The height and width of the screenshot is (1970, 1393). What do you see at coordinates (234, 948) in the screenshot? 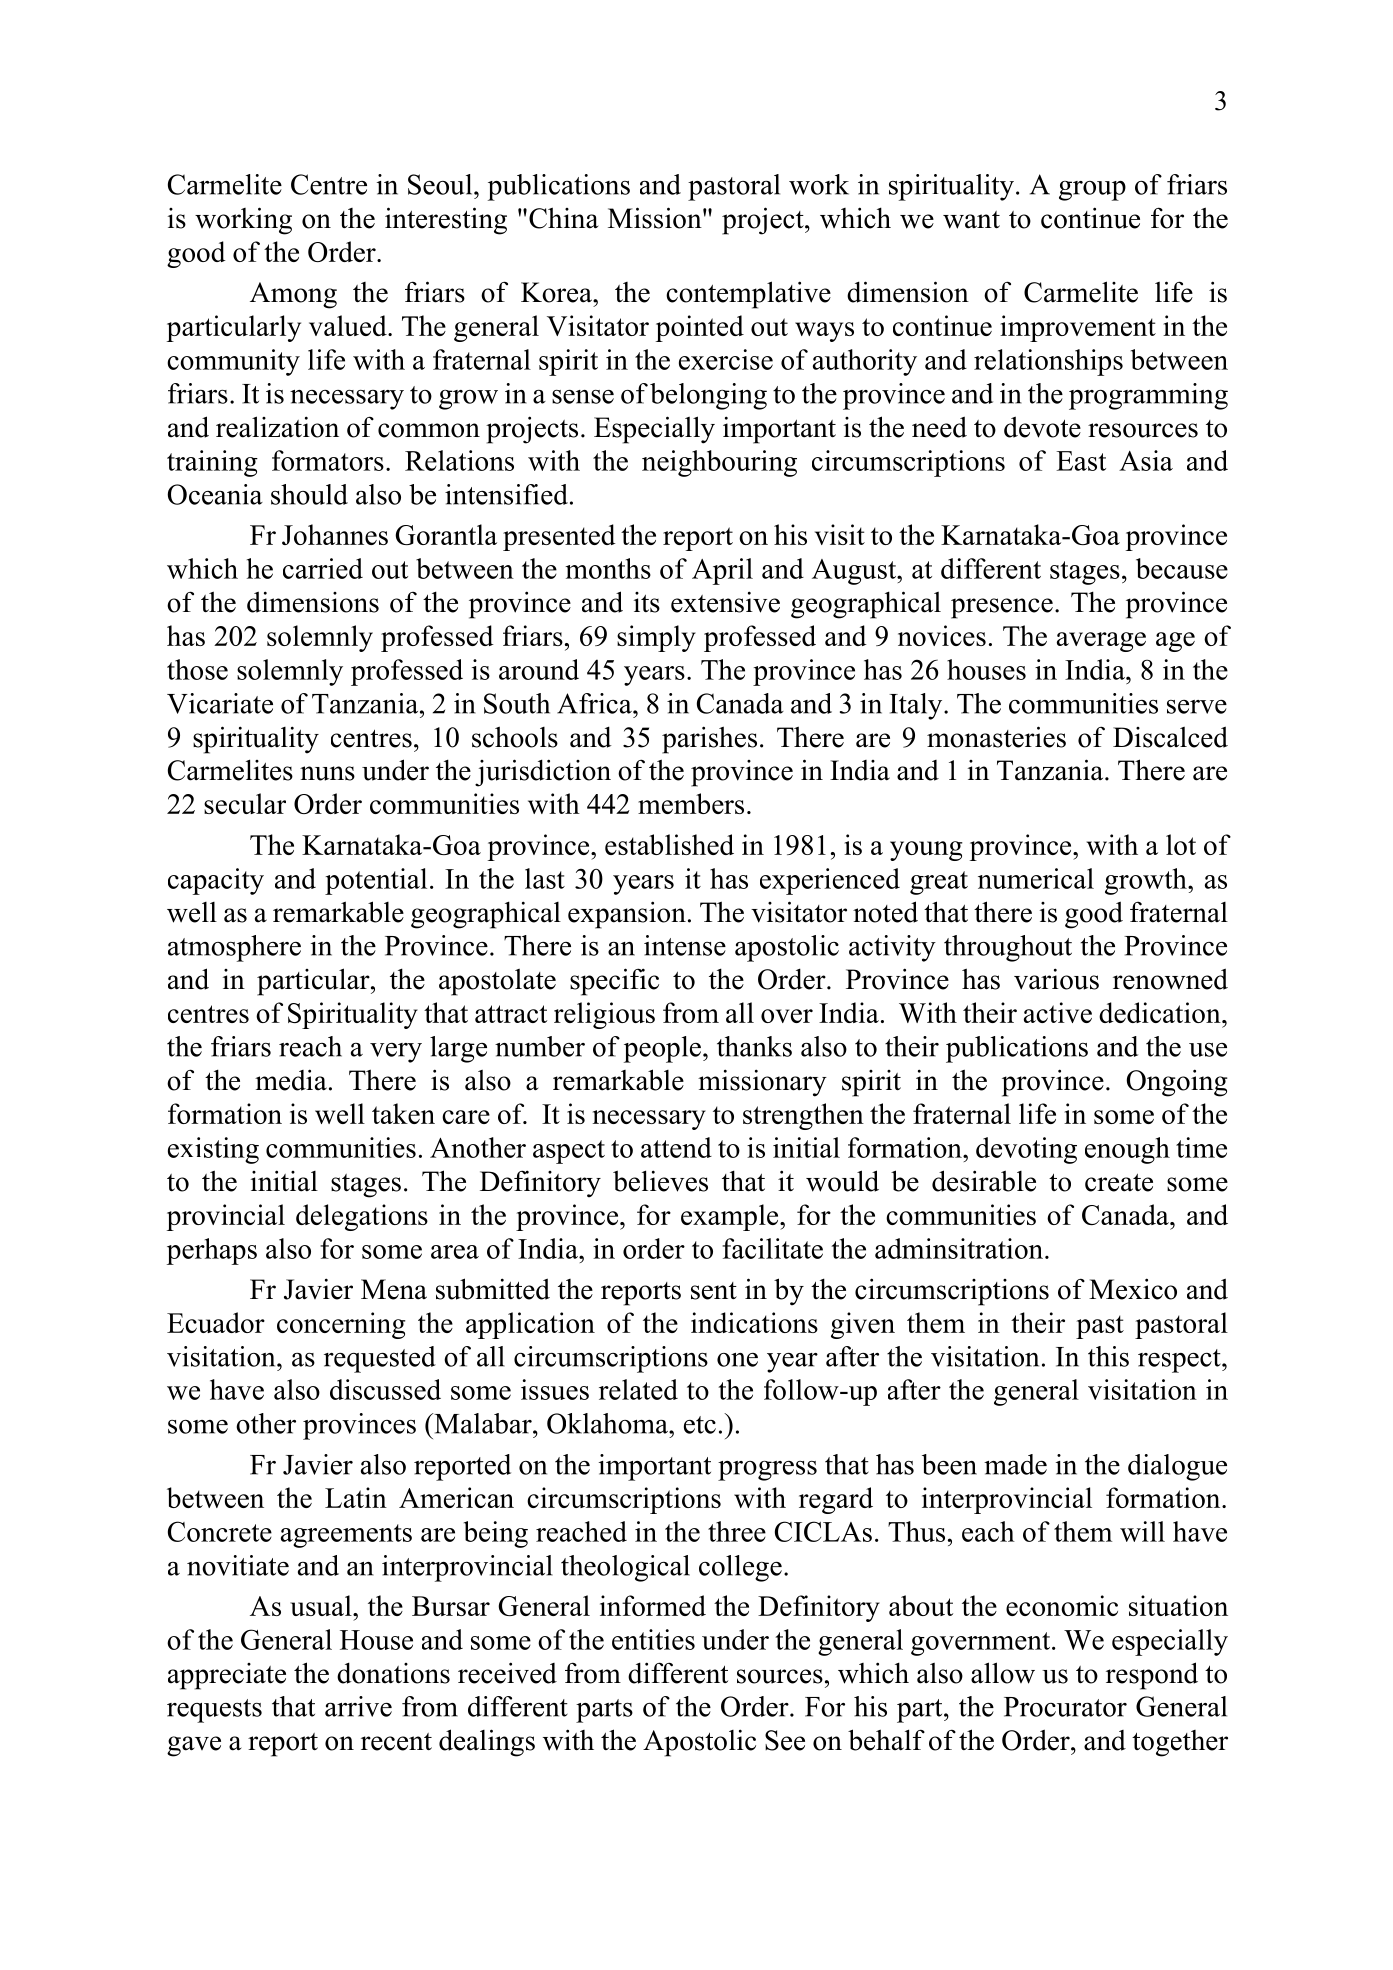
I see `atmosphere` at bounding box center [234, 948].
